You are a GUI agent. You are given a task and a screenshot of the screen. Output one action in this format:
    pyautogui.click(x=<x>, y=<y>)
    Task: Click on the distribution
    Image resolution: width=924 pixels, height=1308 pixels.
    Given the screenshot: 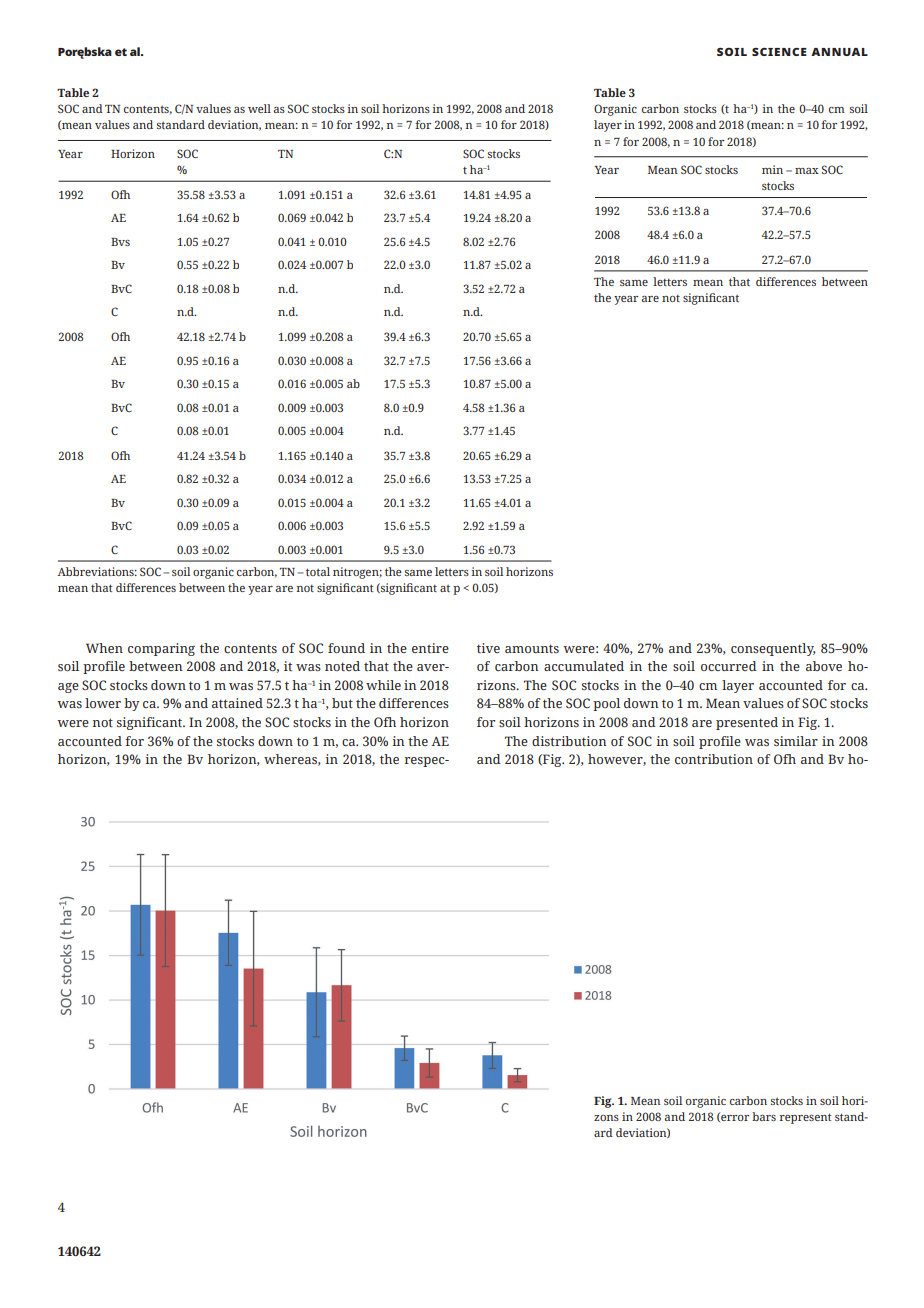 What is the action you would take?
    pyautogui.click(x=569, y=741)
